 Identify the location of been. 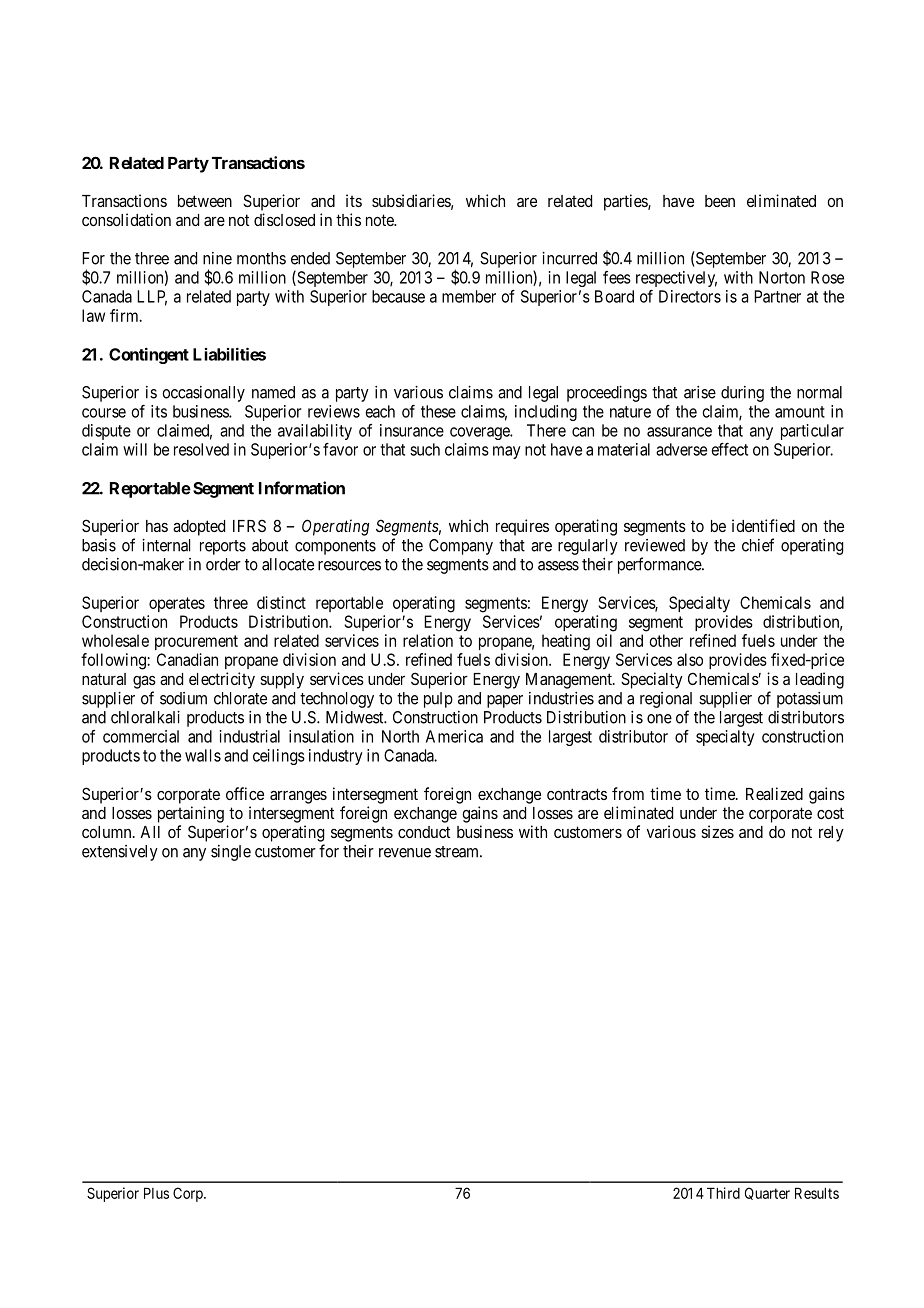
(720, 201).
